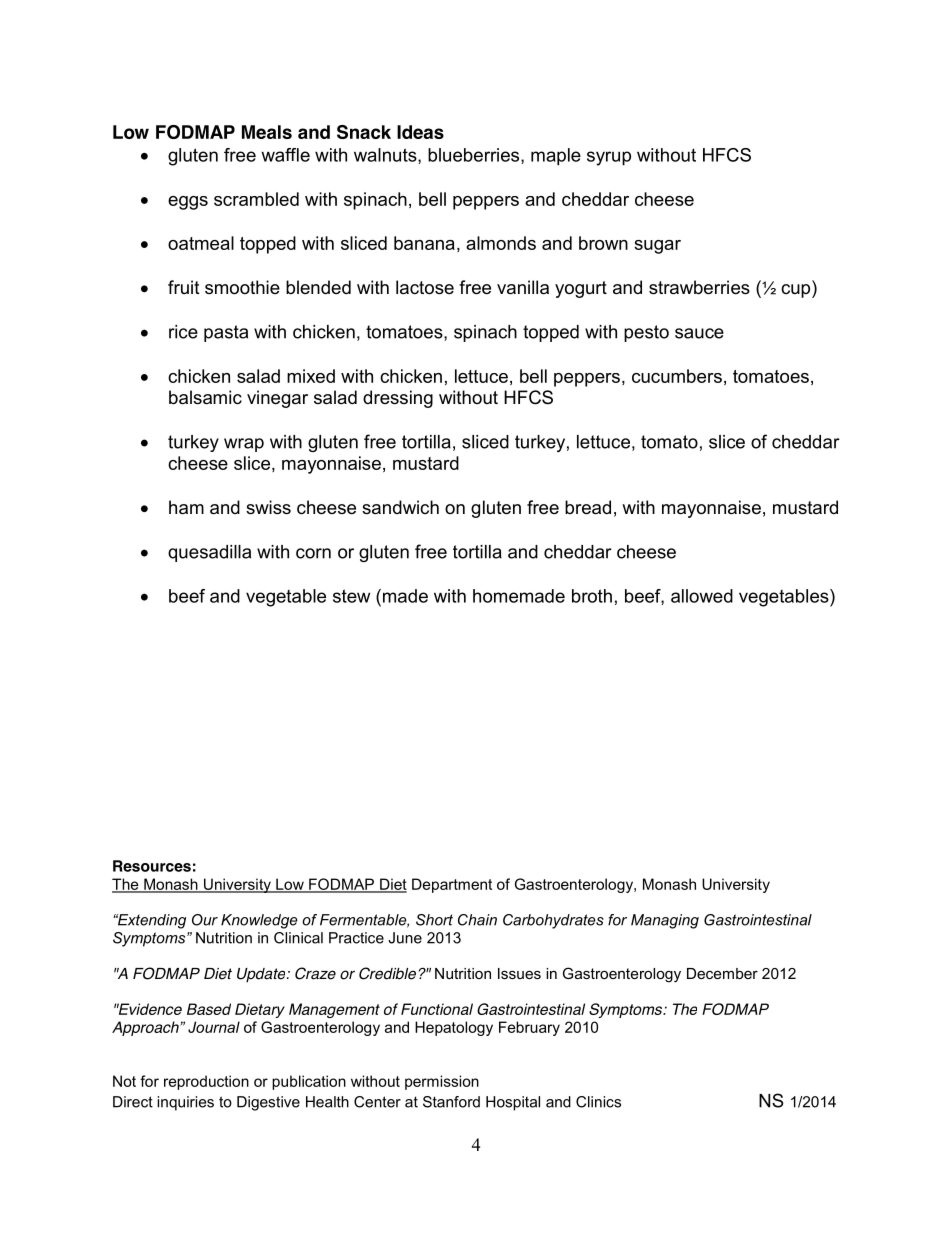  What do you see at coordinates (657, 247) in the screenshot?
I see `sugar` at bounding box center [657, 247].
